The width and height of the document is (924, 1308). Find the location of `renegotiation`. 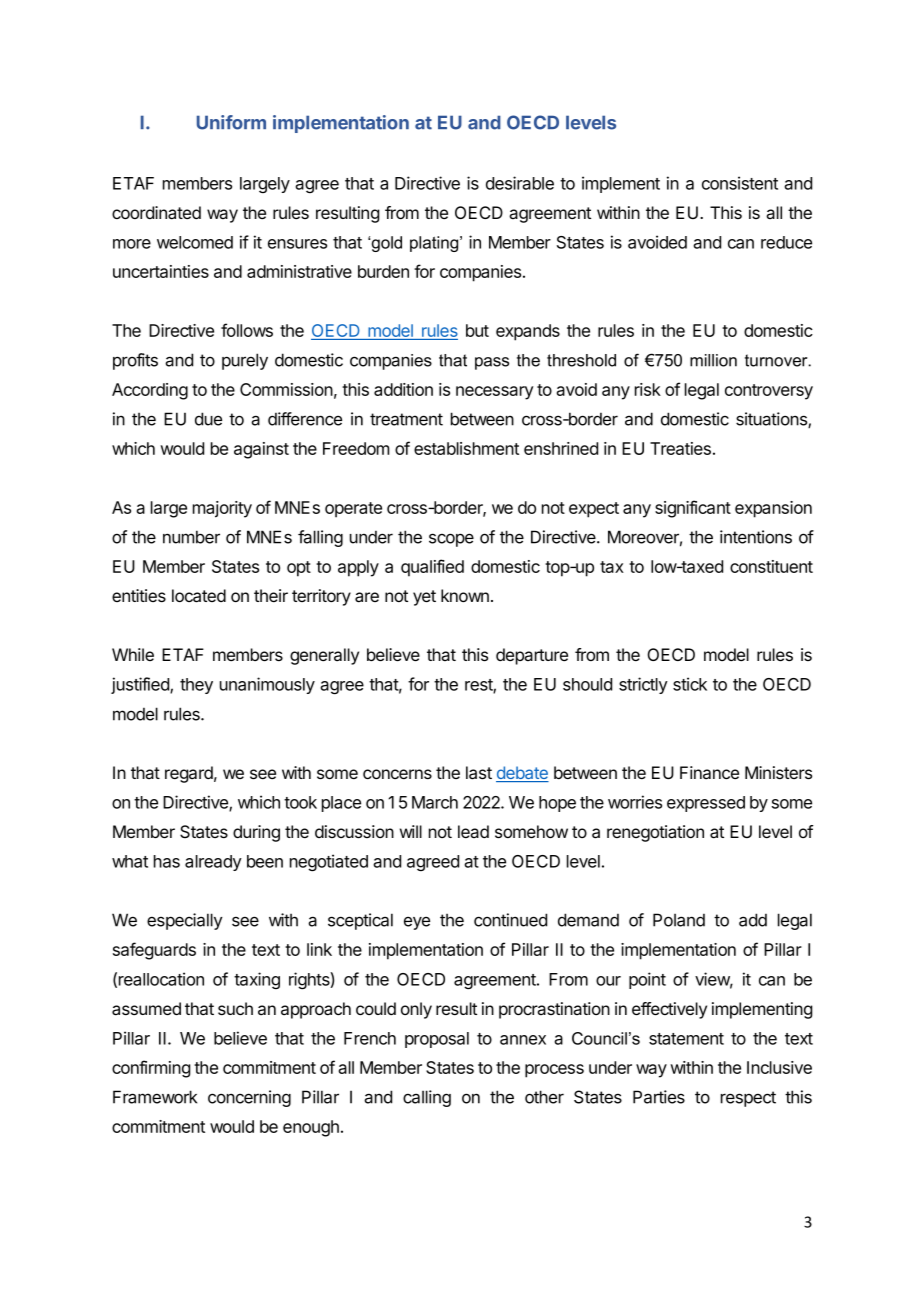

renegotiation is located at coordinates (655, 833).
